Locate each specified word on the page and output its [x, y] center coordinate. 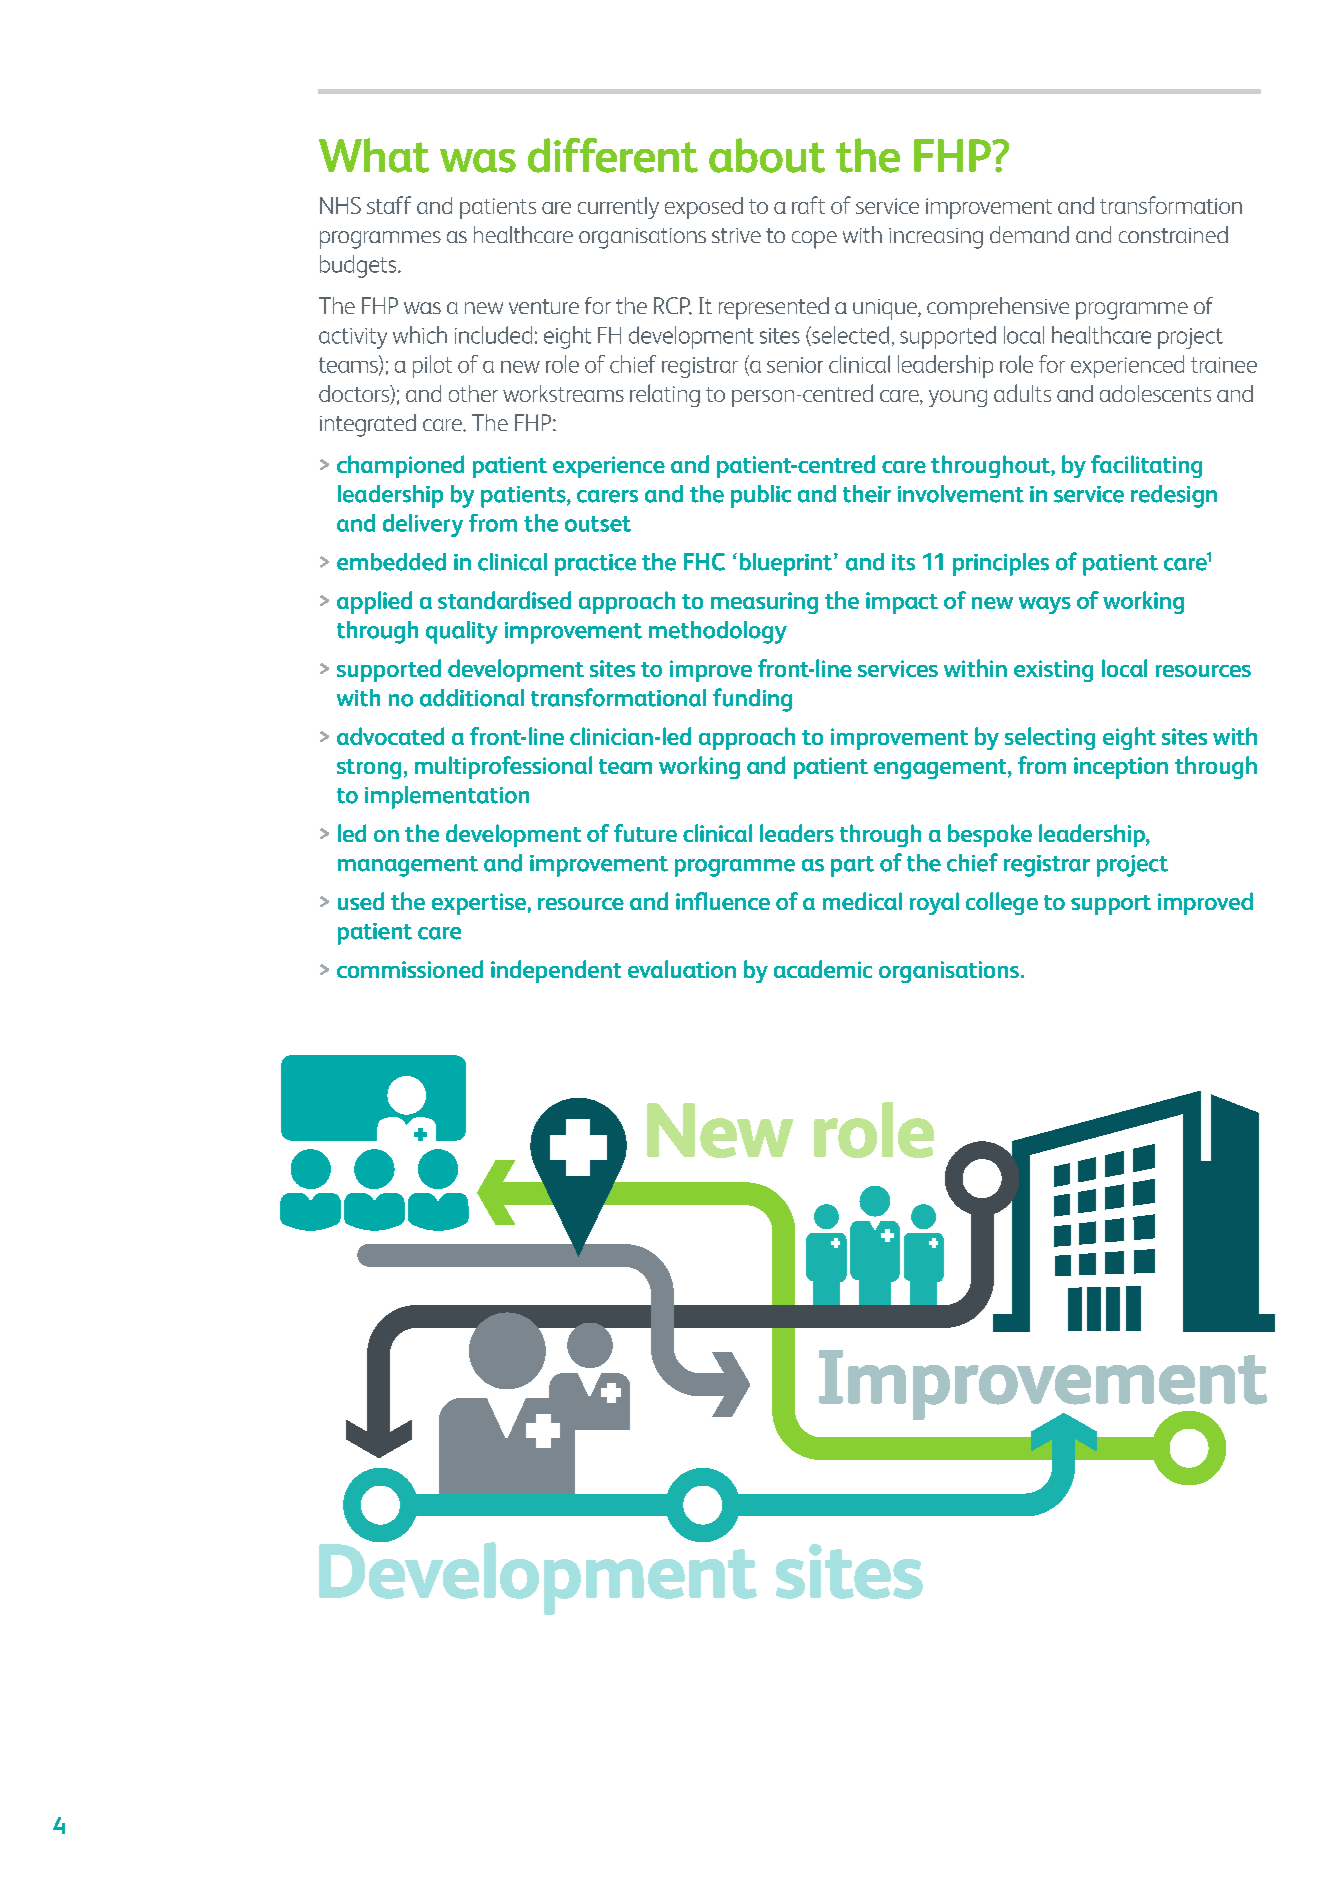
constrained [1173, 234]
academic [823, 969]
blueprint [786, 564]
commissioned [410, 969]
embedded [391, 562]
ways [1045, 605]
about [767, 155]
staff [389, 205]
